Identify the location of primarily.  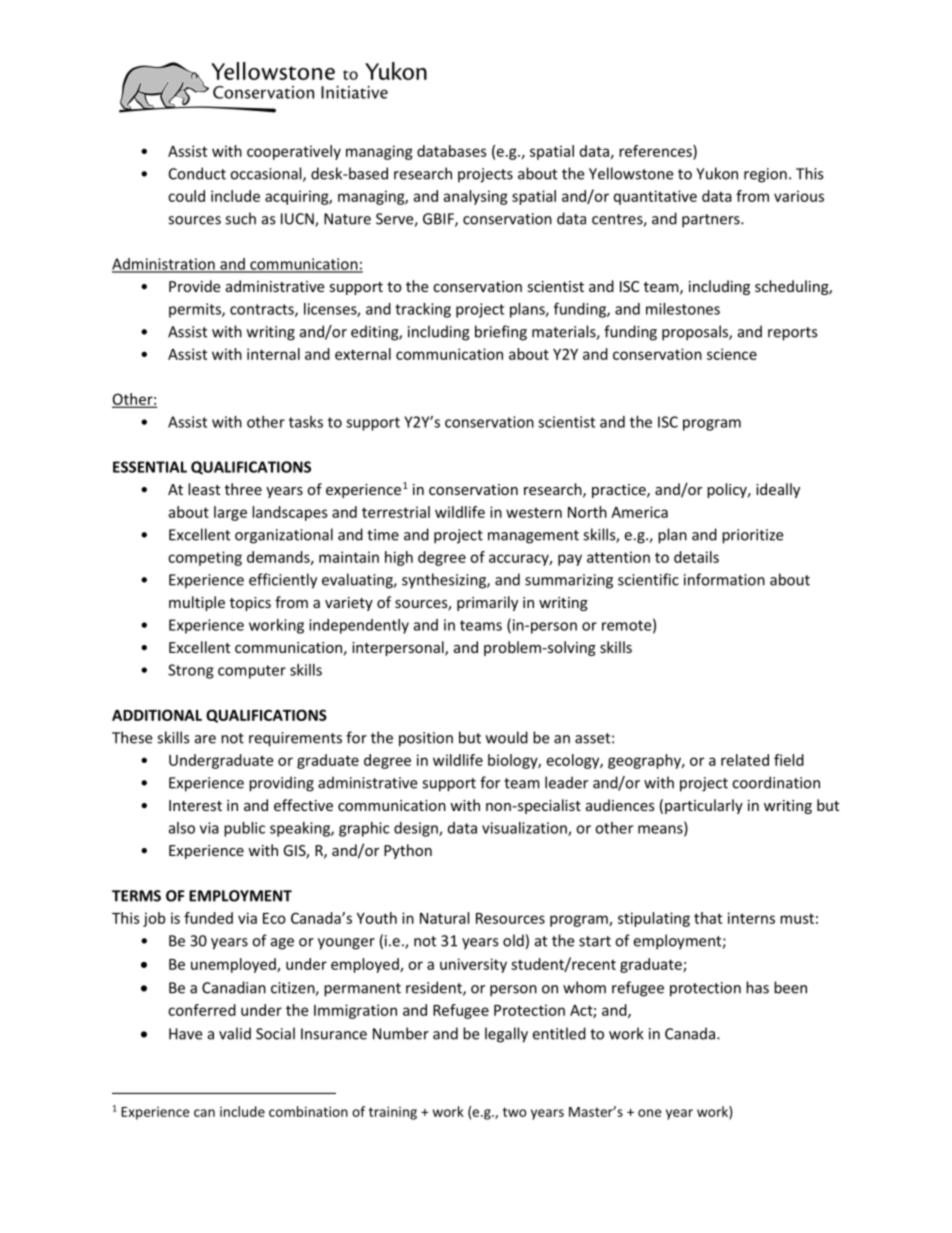
(487, 603).
